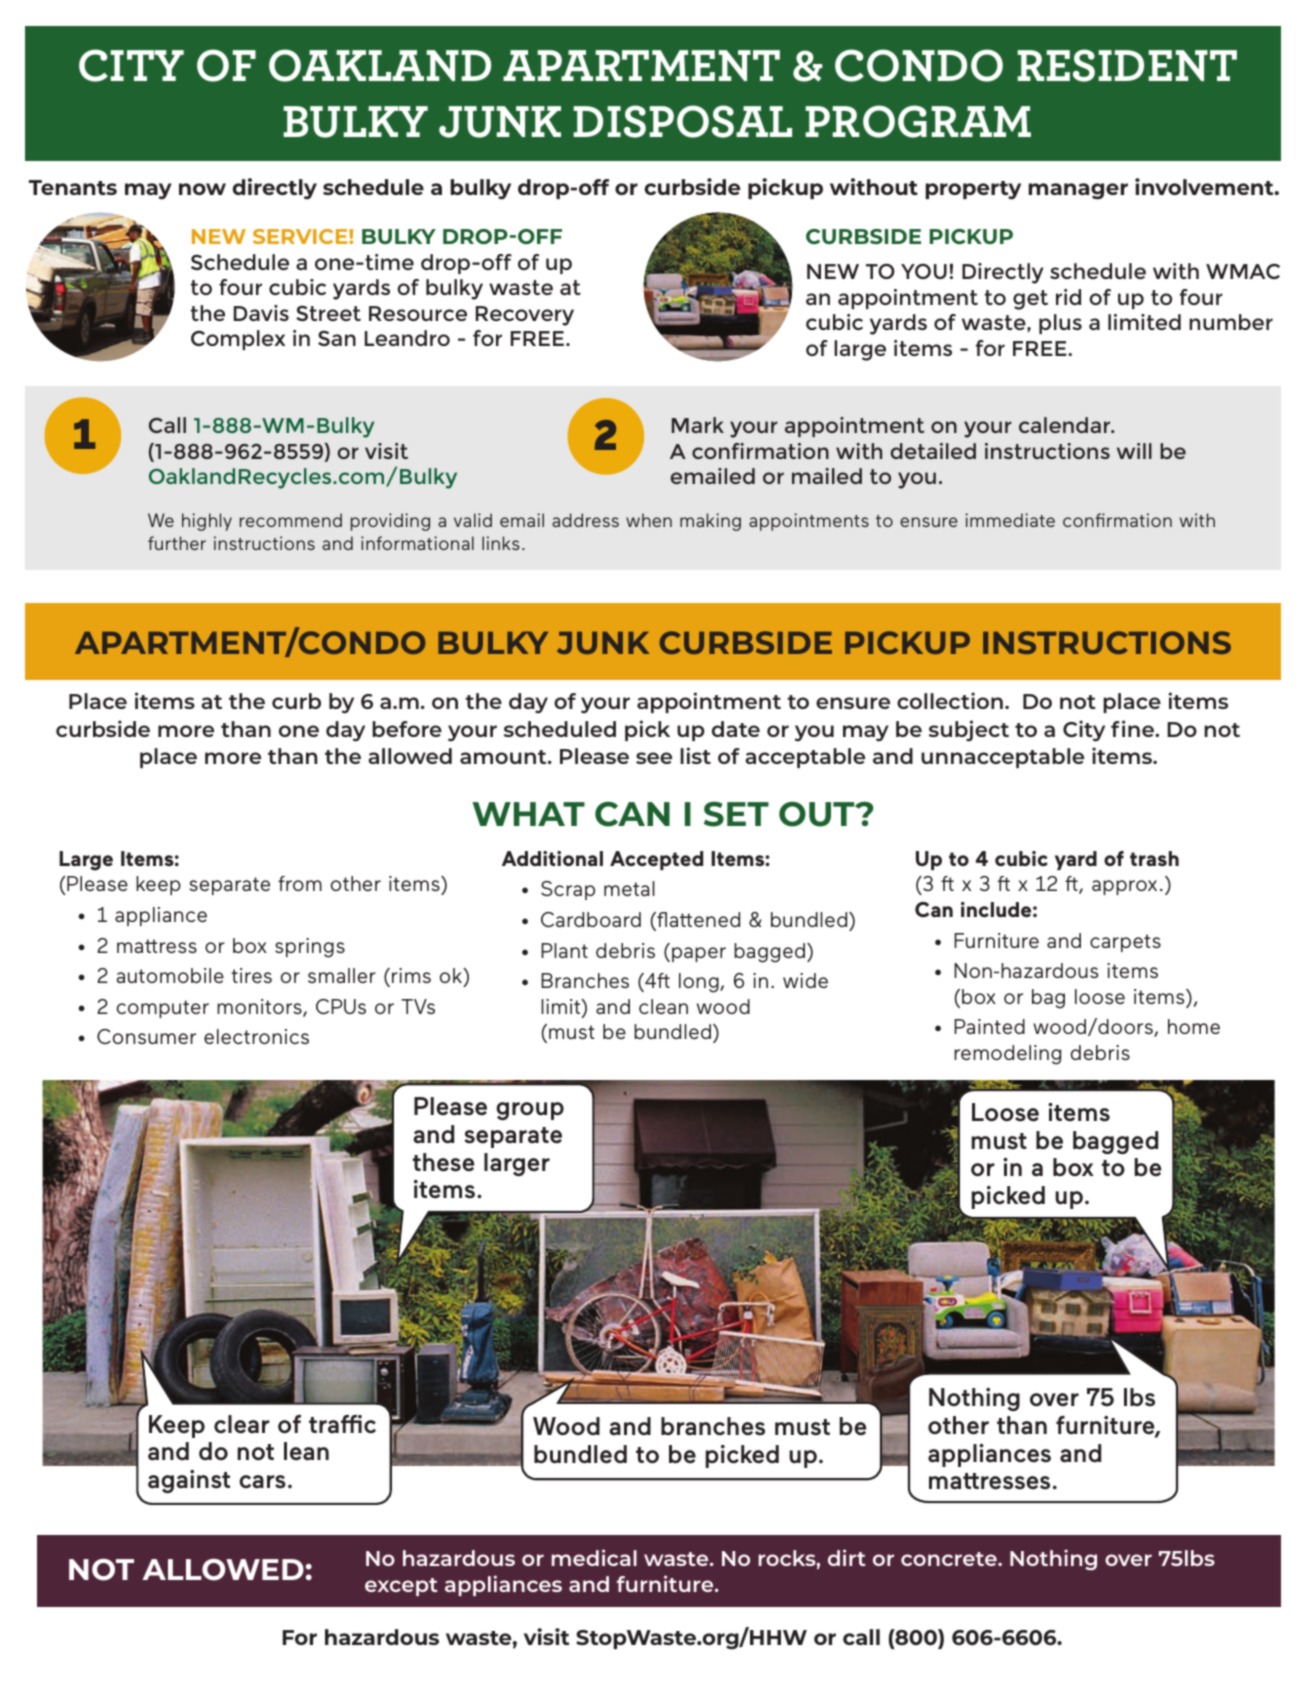 The height and width of the screenshot is (1688, 1304). What do you see at coordinates (736, 729) in the screenshot?
I see `date` at bounding box center [736, 729].
